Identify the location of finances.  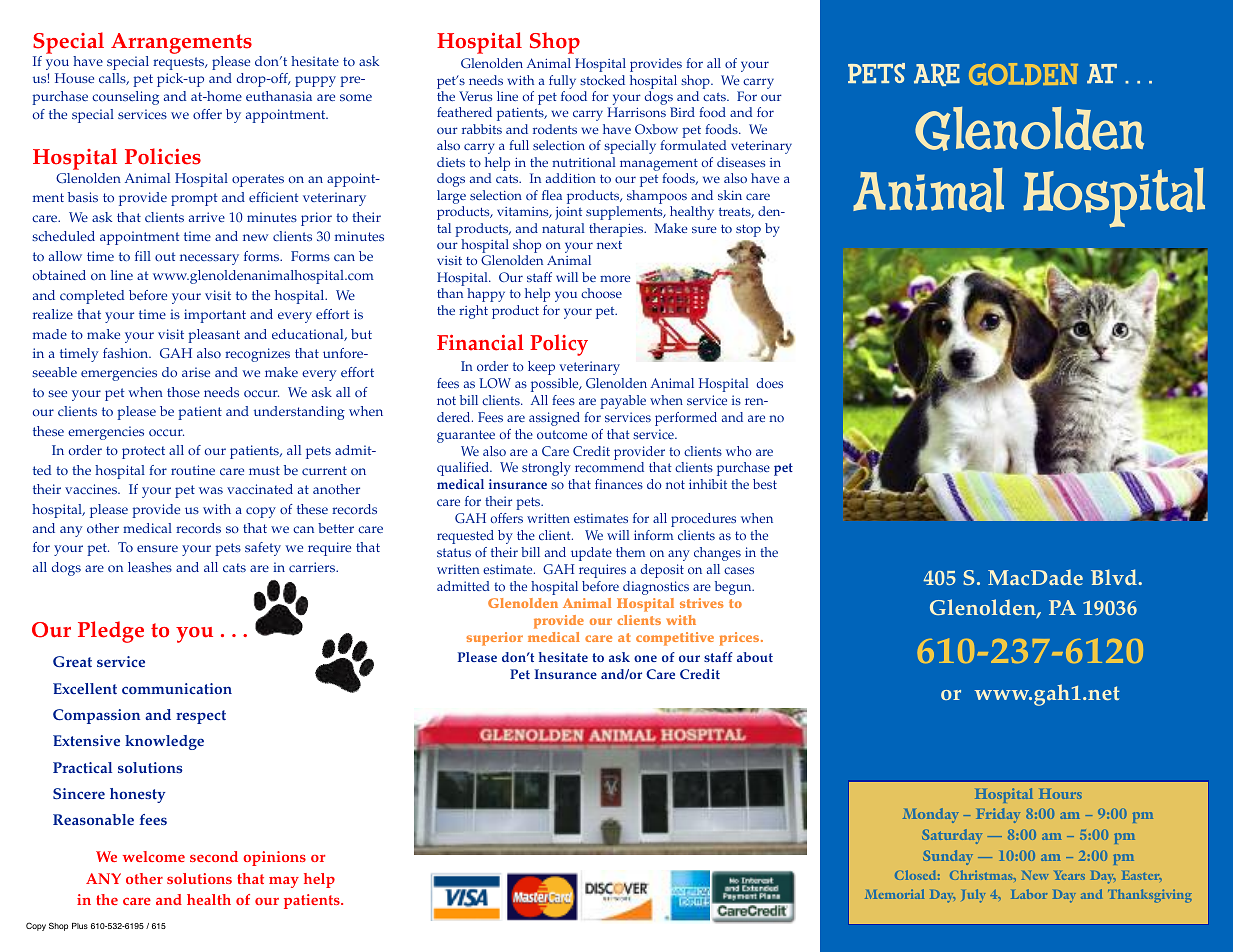
(619, 484).
